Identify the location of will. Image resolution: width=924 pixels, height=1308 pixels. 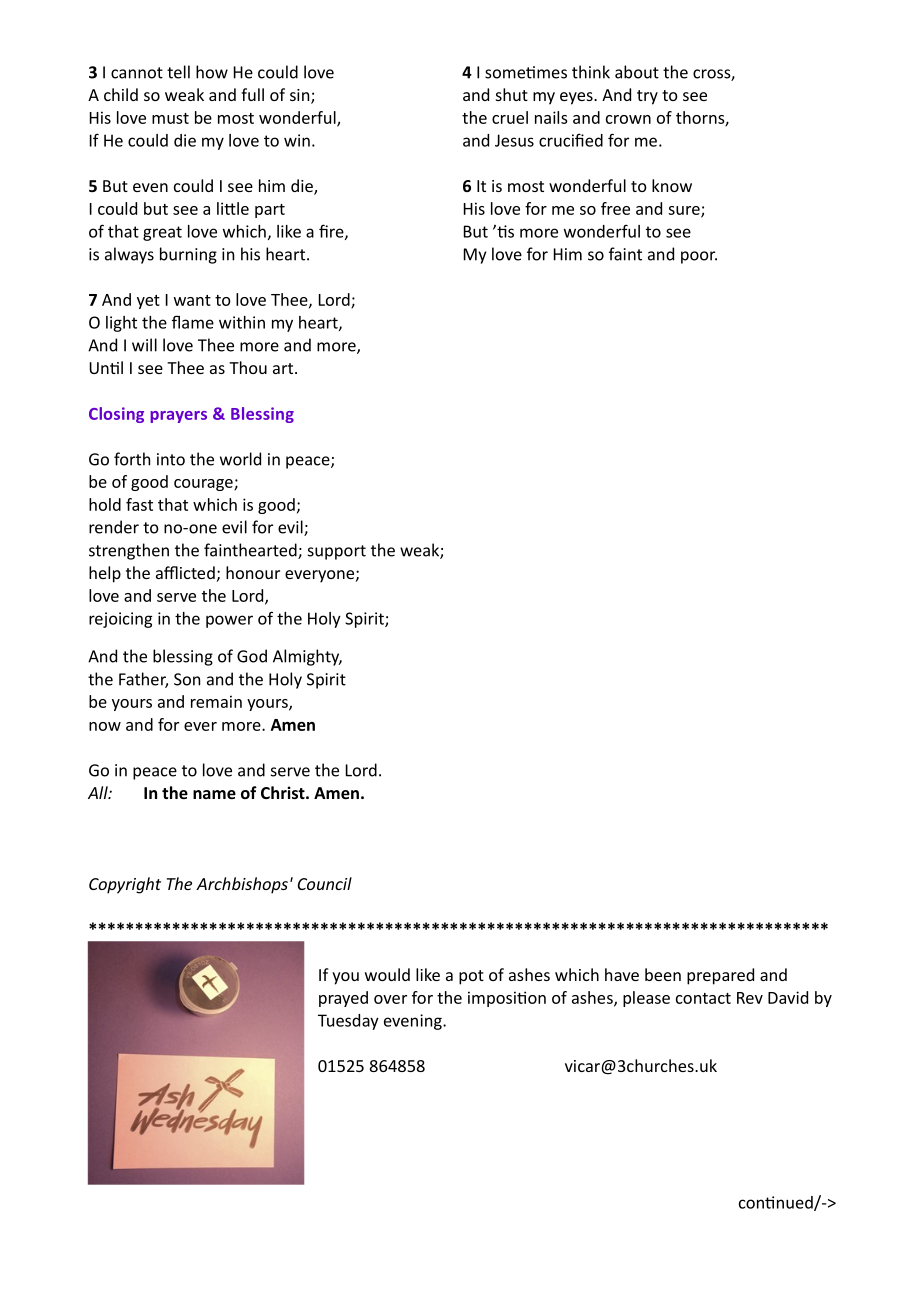
(144, 345).
